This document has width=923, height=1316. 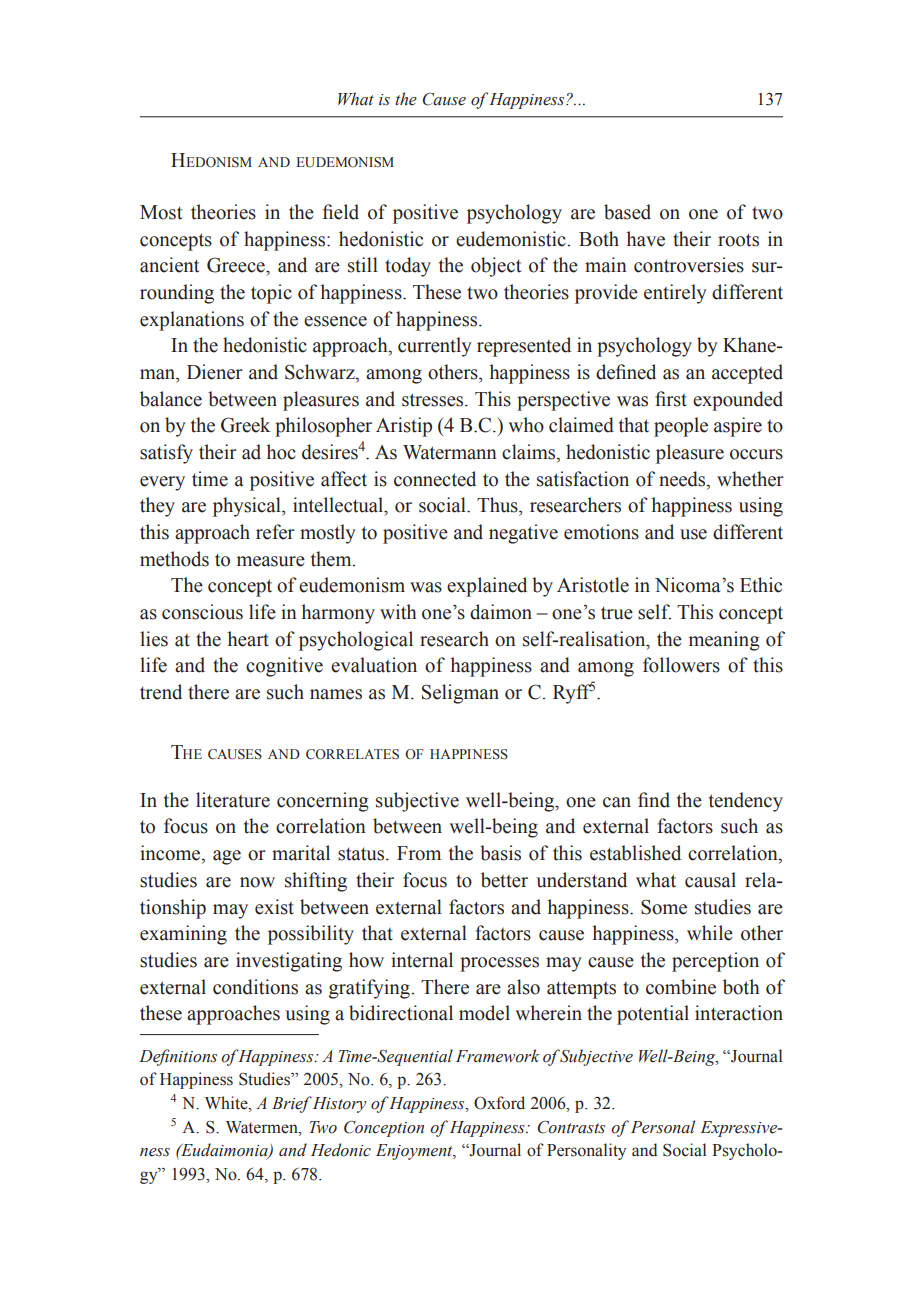 What do you see at coordinates (499, 1103) in the document?
I see `Oxford` at bounding box center [499, 1103].
